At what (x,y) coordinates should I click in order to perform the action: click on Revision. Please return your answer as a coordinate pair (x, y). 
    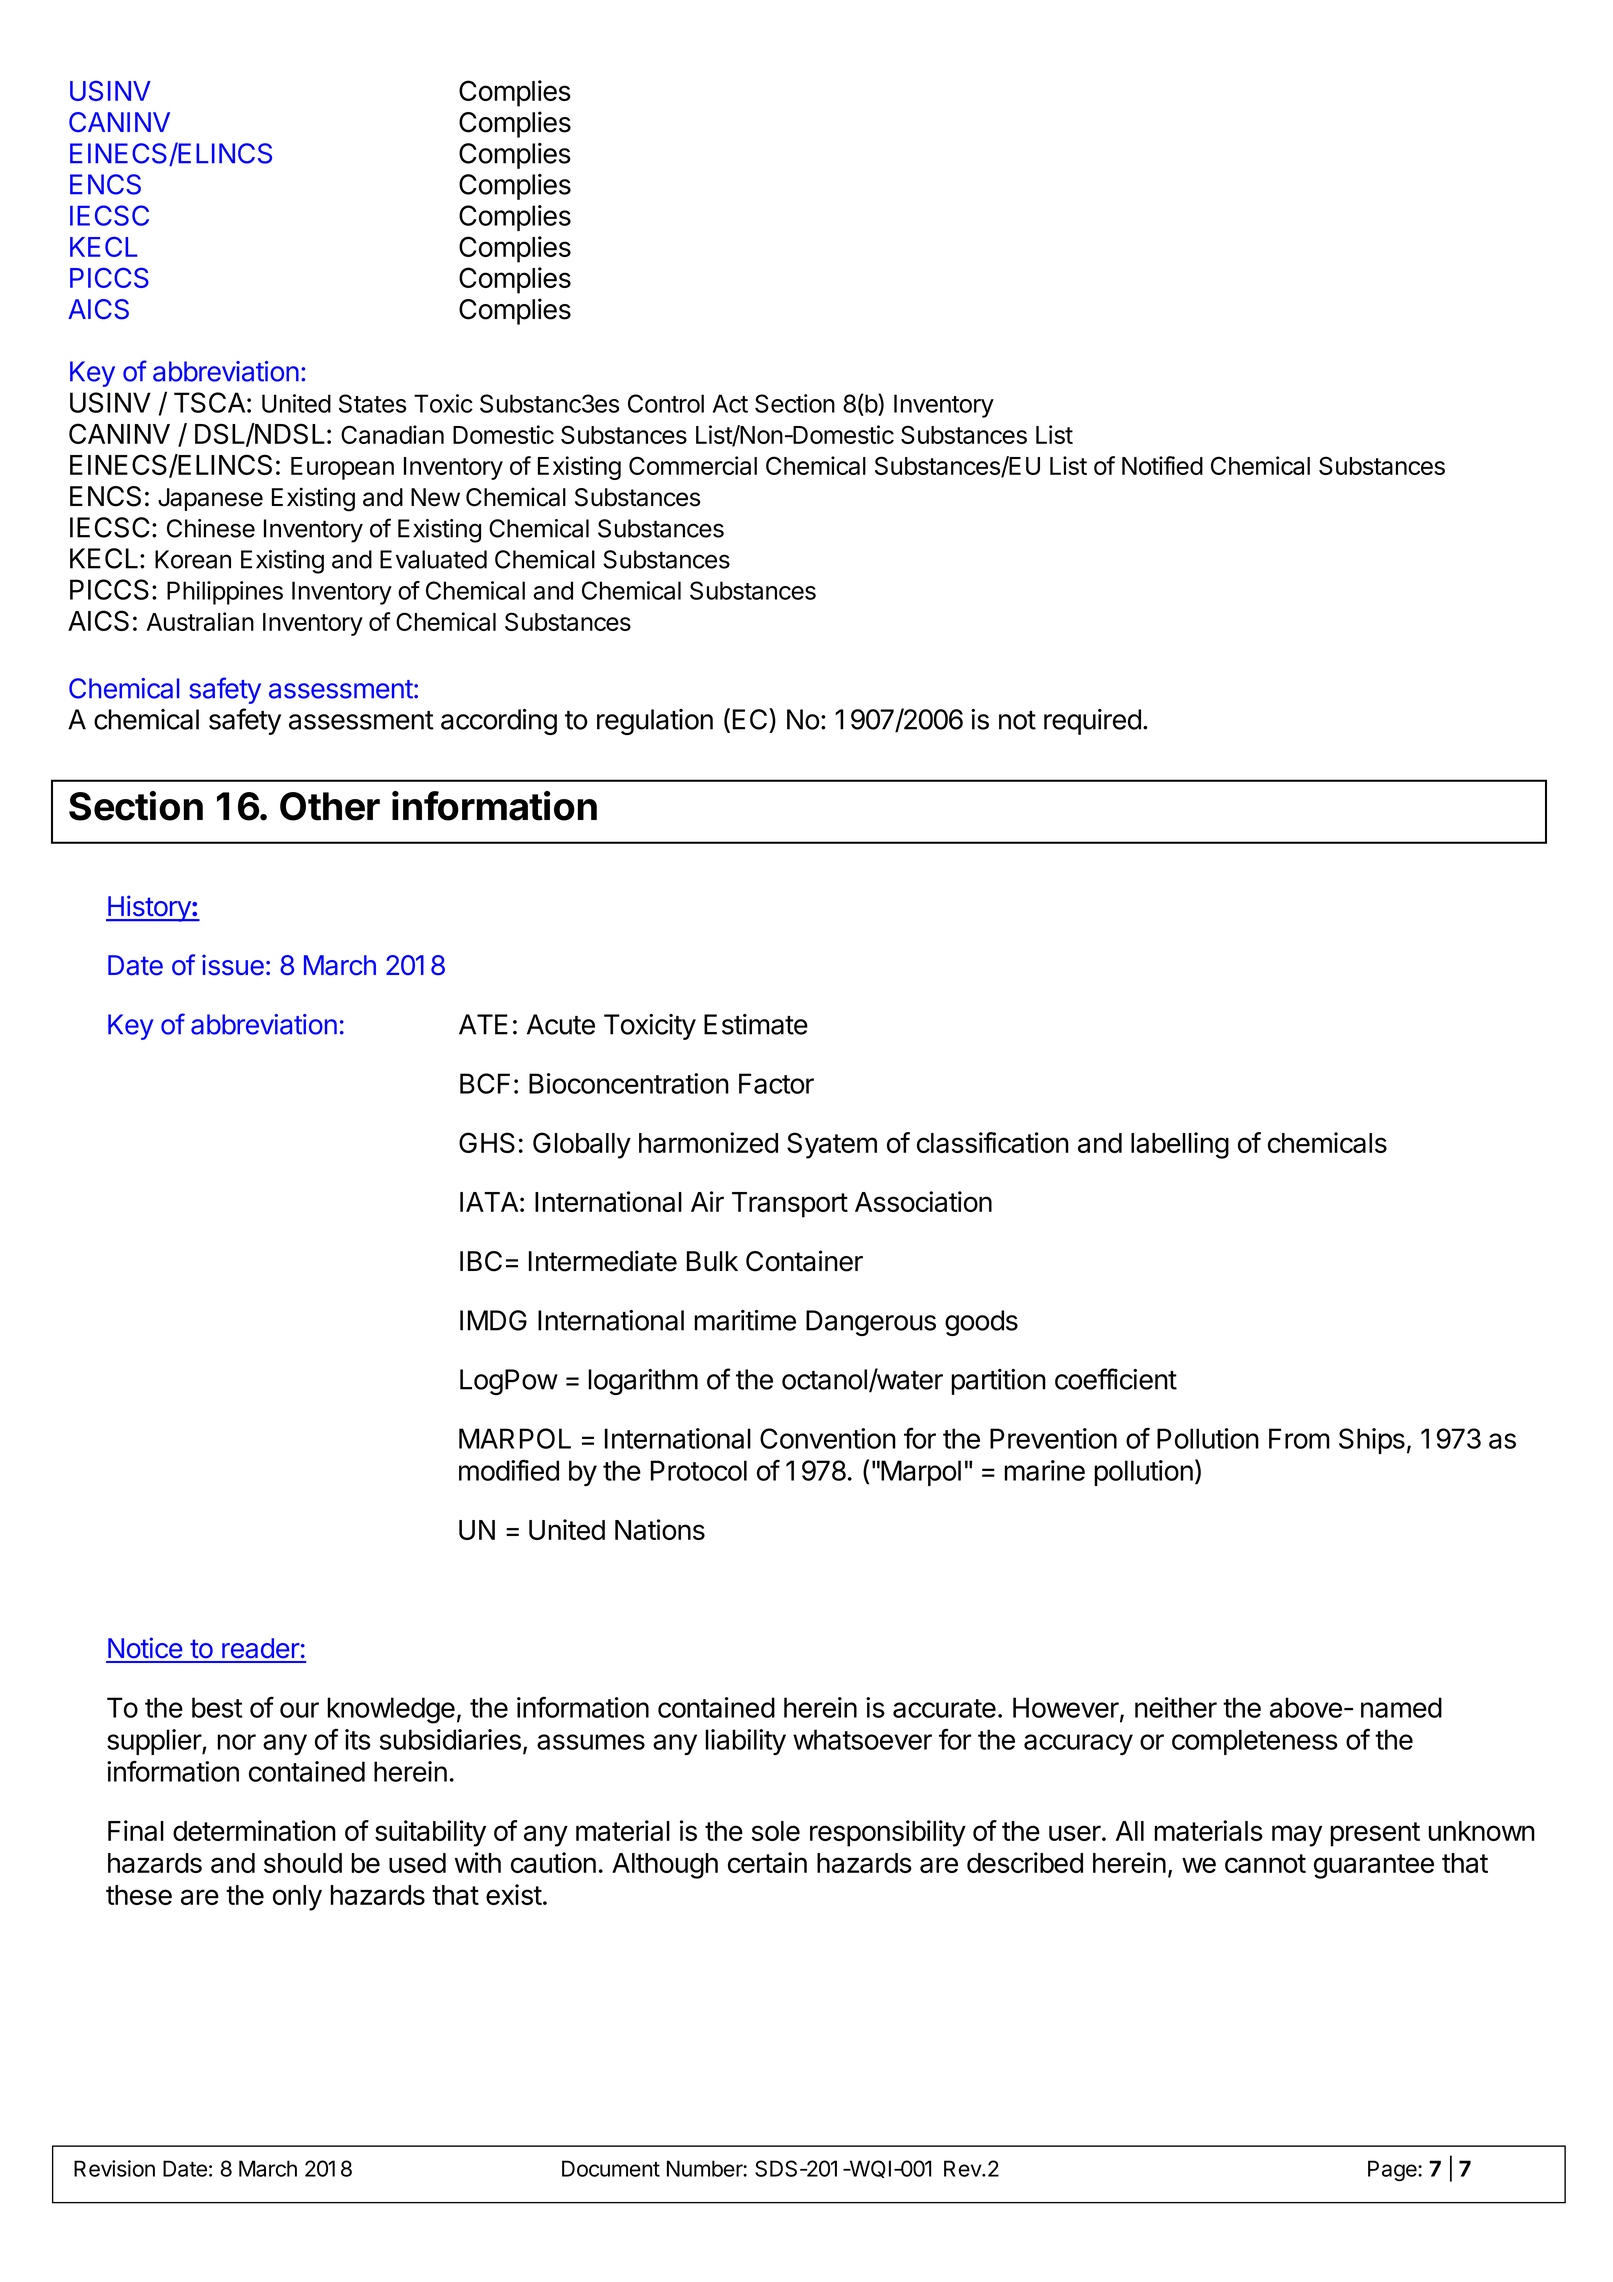
    Looking at the image, I should click on (114, 2168).
